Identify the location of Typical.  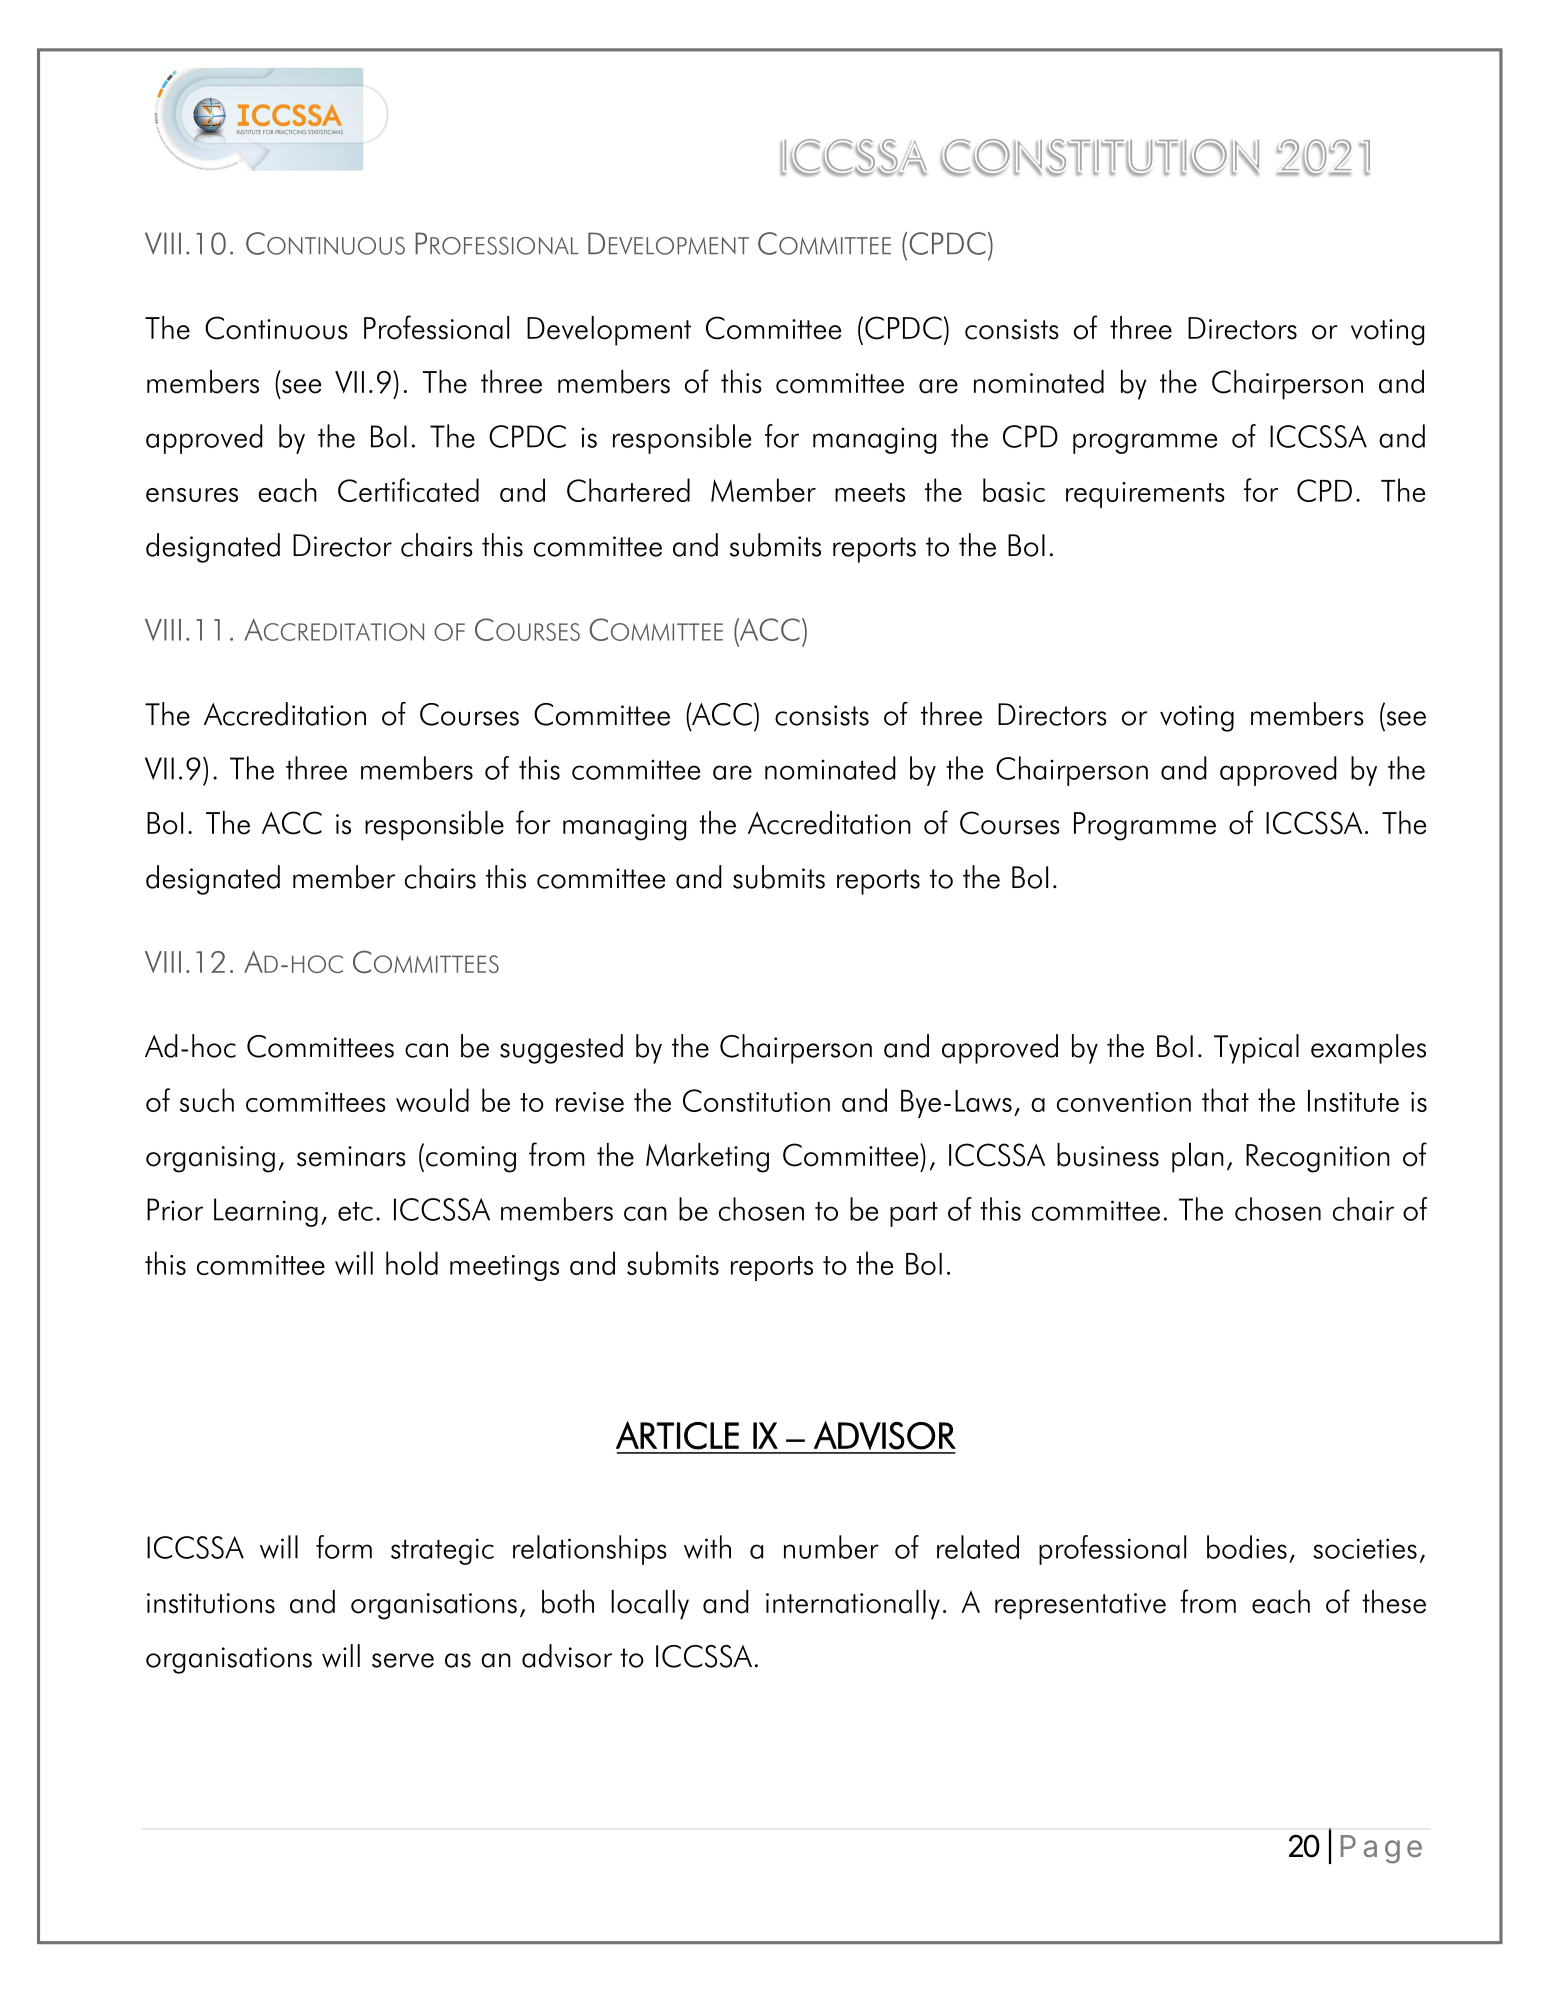
(1256, 1049).
